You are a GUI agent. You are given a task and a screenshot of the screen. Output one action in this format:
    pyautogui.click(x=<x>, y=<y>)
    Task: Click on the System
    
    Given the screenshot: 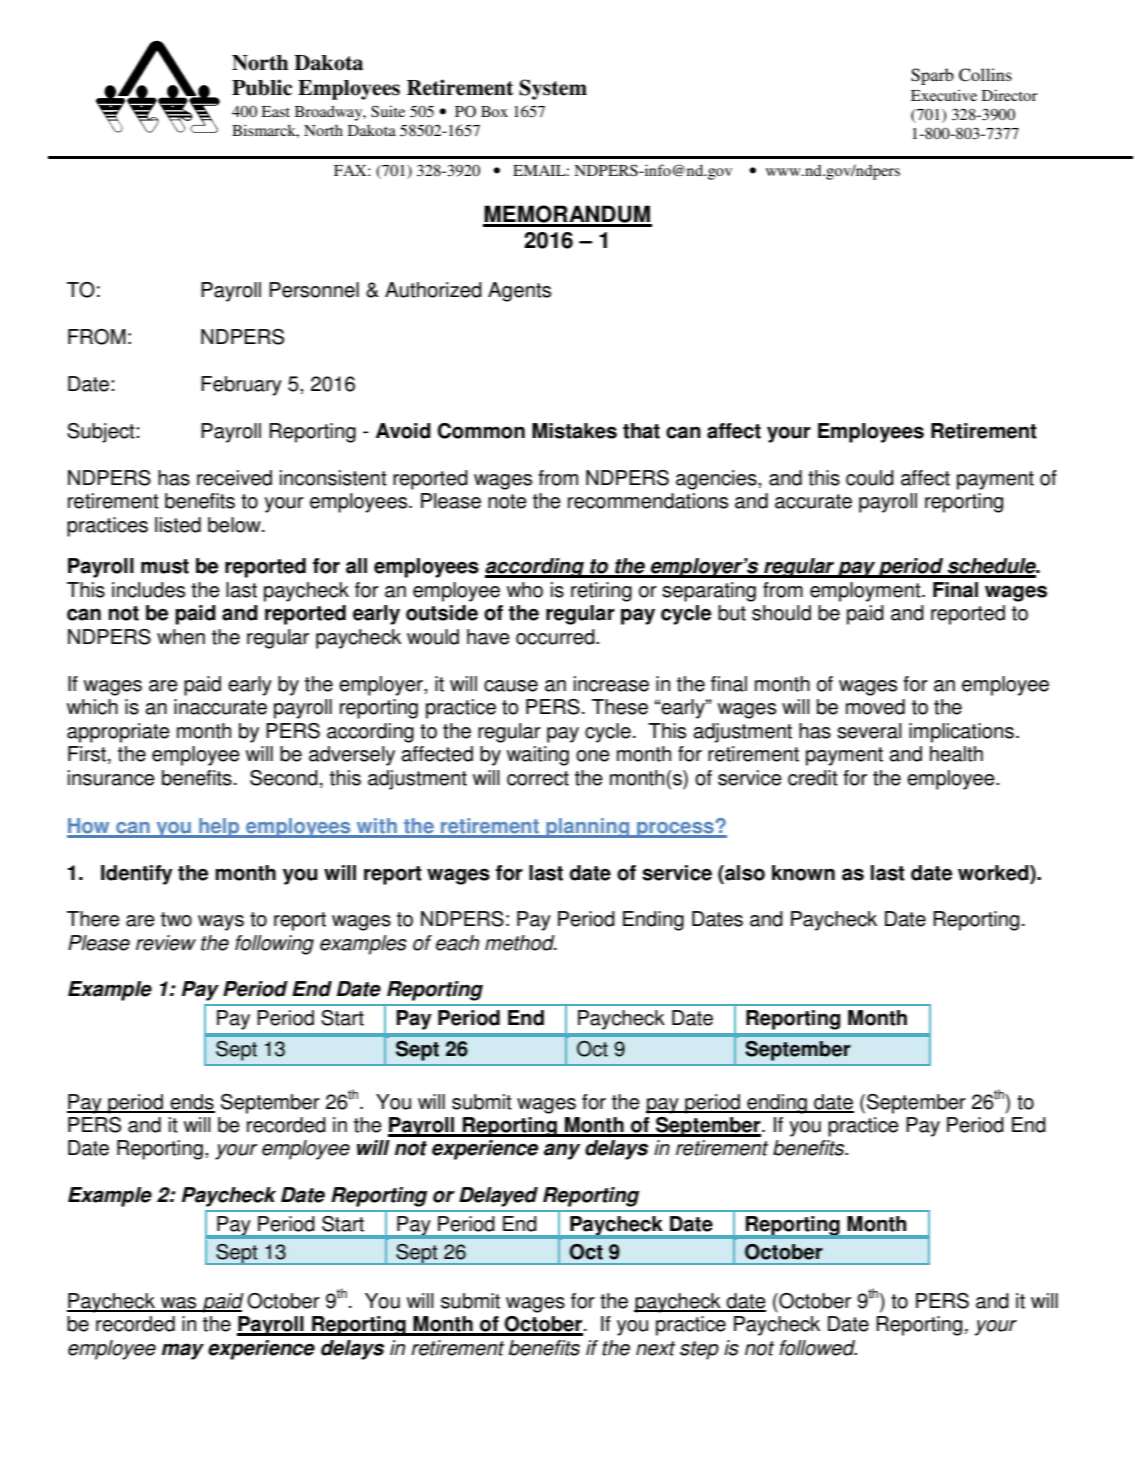 What is the action you would take?
    pyautogui.click(x=553, y=89)
